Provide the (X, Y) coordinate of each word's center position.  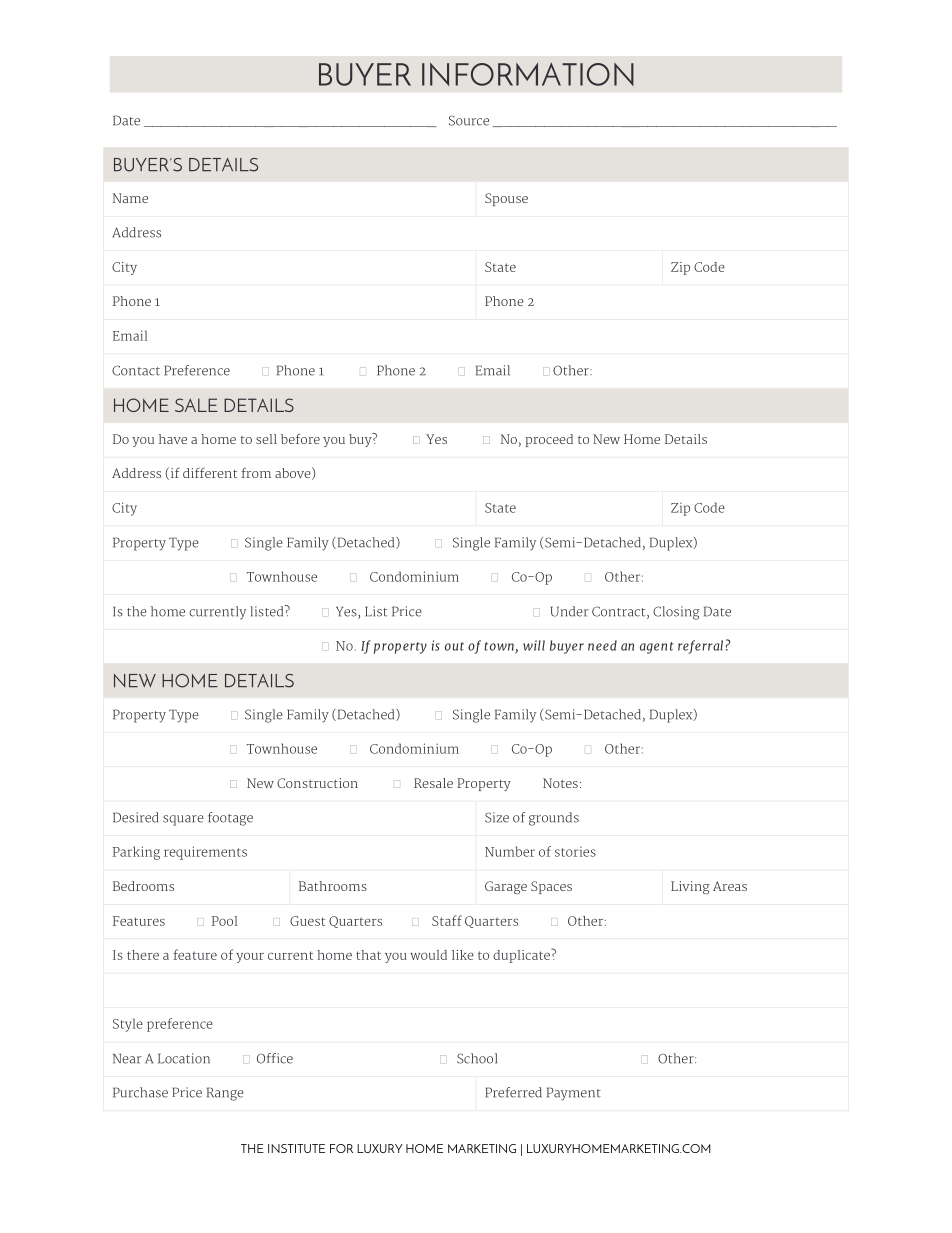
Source (469, 120)
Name (130, 198)
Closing (676, 613)
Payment (574, 1094)
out (454, 646)
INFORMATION (528, 74)
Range (225, 1094)
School (477, 1058)
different (210, 473)
